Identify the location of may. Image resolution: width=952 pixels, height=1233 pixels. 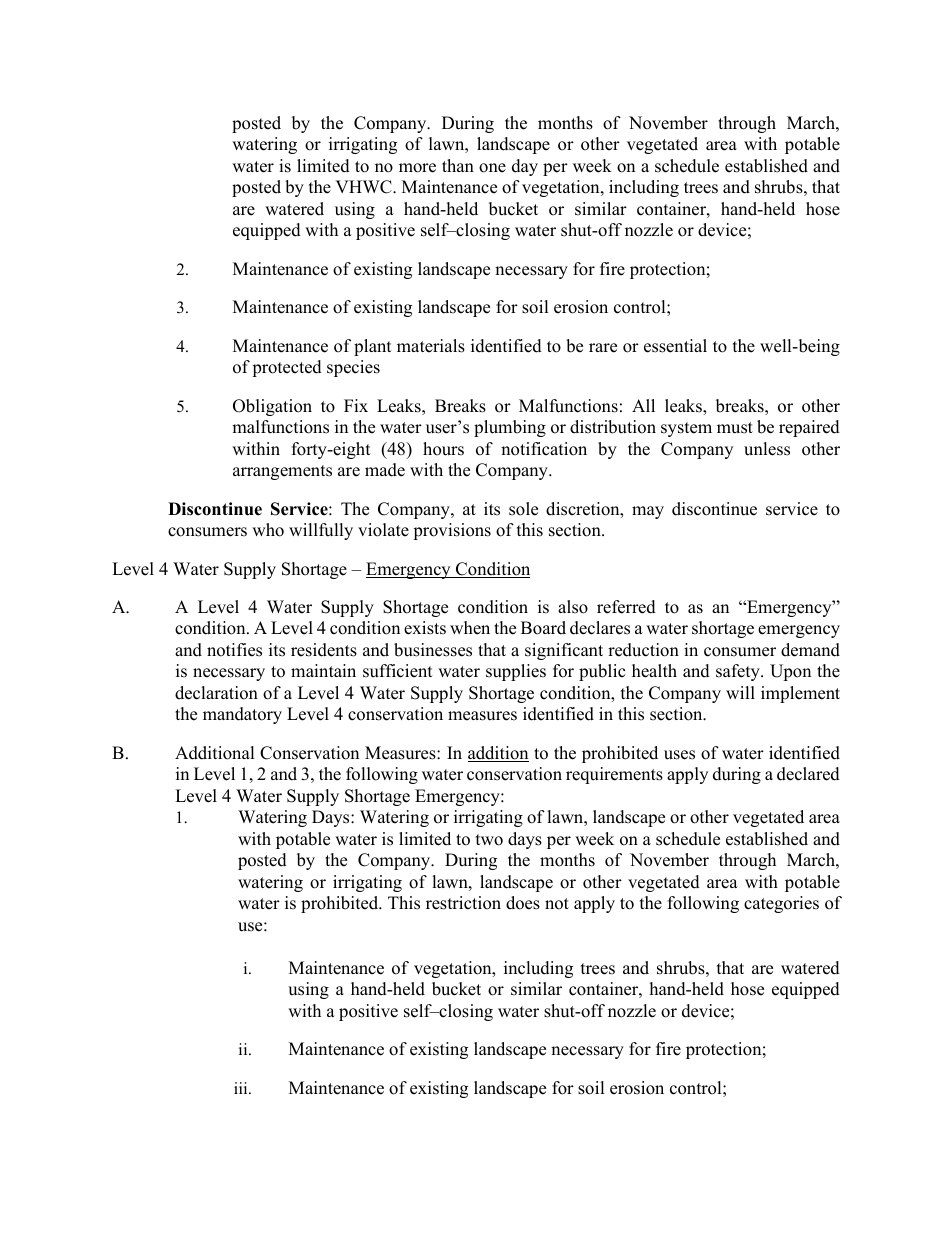
(648, 512).
